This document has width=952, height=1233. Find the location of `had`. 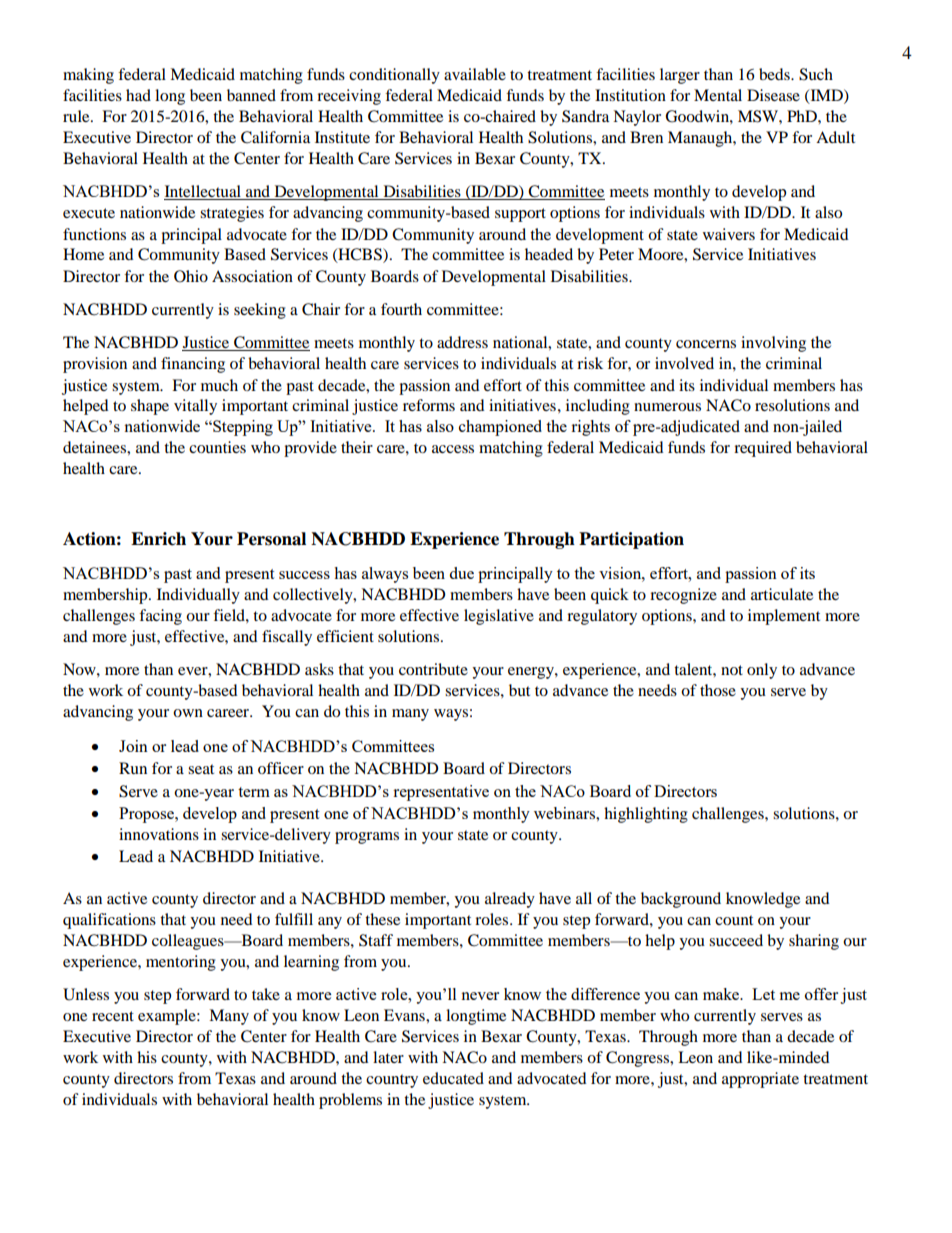

had is located at coordinates (138, 95).
